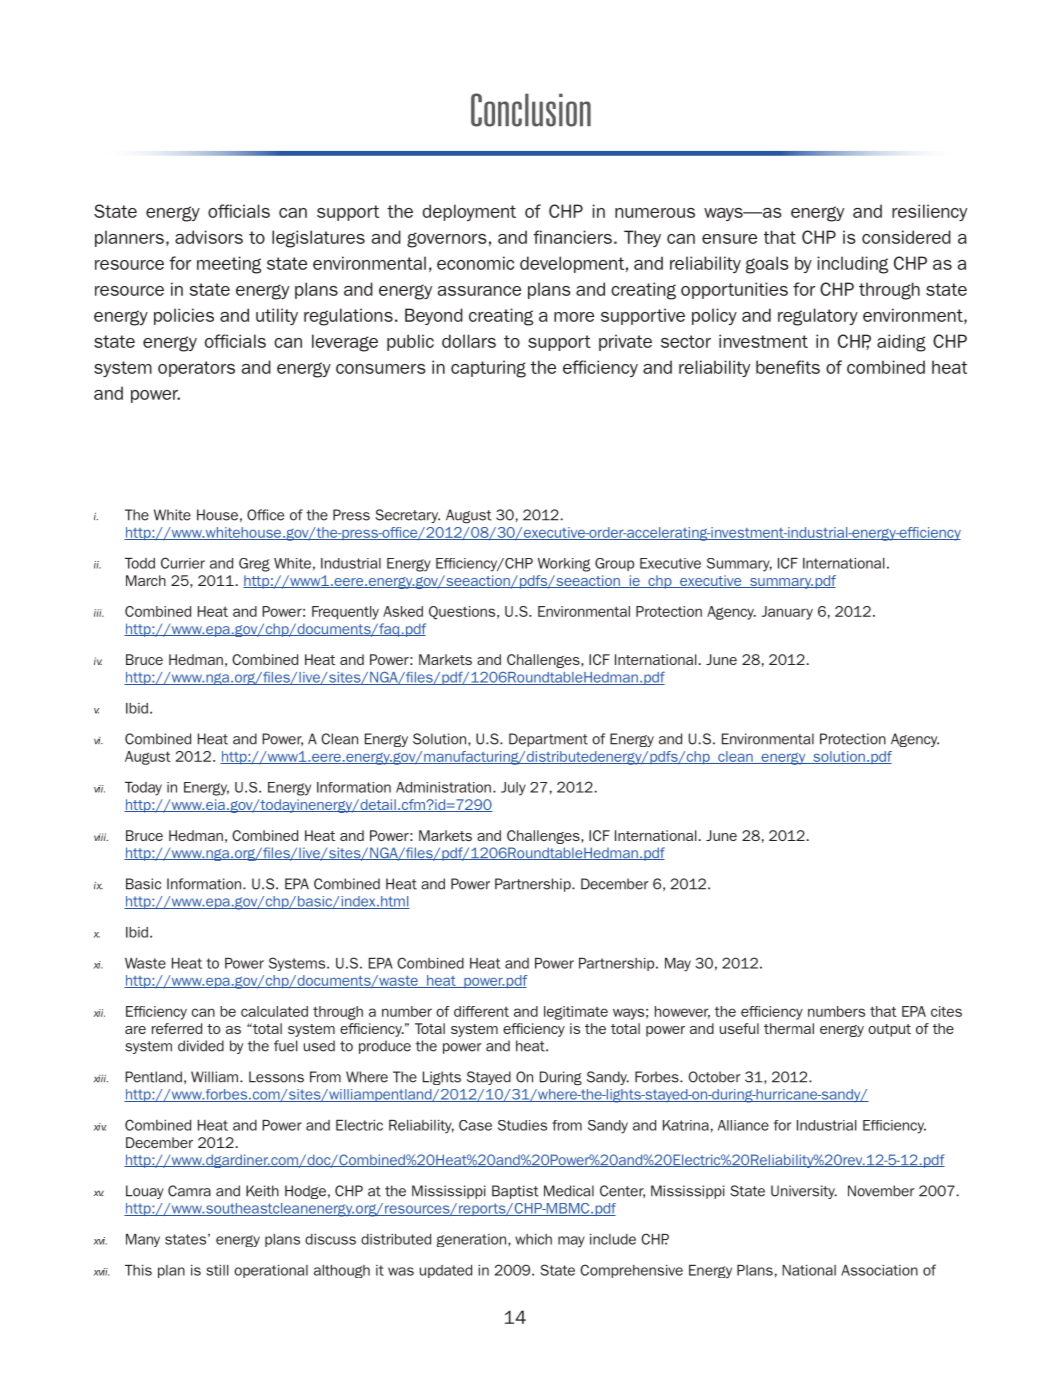  Describe the element at coordinates (209, 237) in the screenshot. I see `advisors` at that location.
